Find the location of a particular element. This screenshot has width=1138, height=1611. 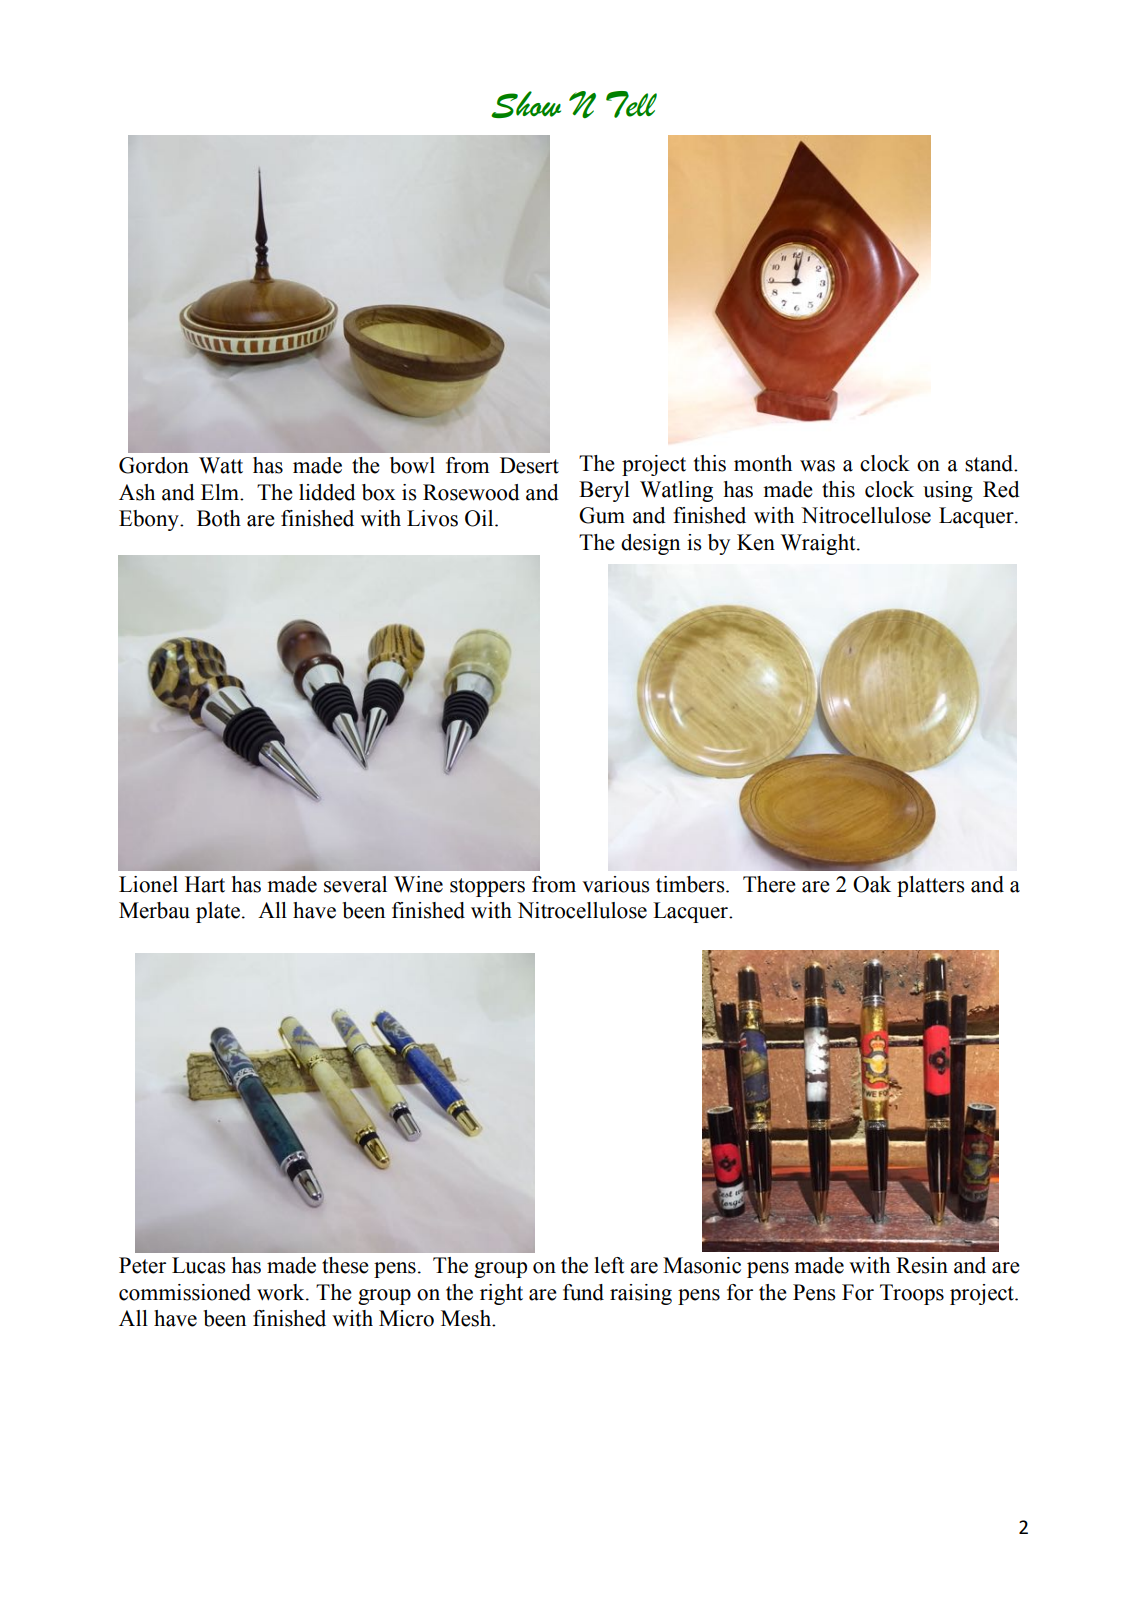

Desert is located at coordinates (529, 465).
